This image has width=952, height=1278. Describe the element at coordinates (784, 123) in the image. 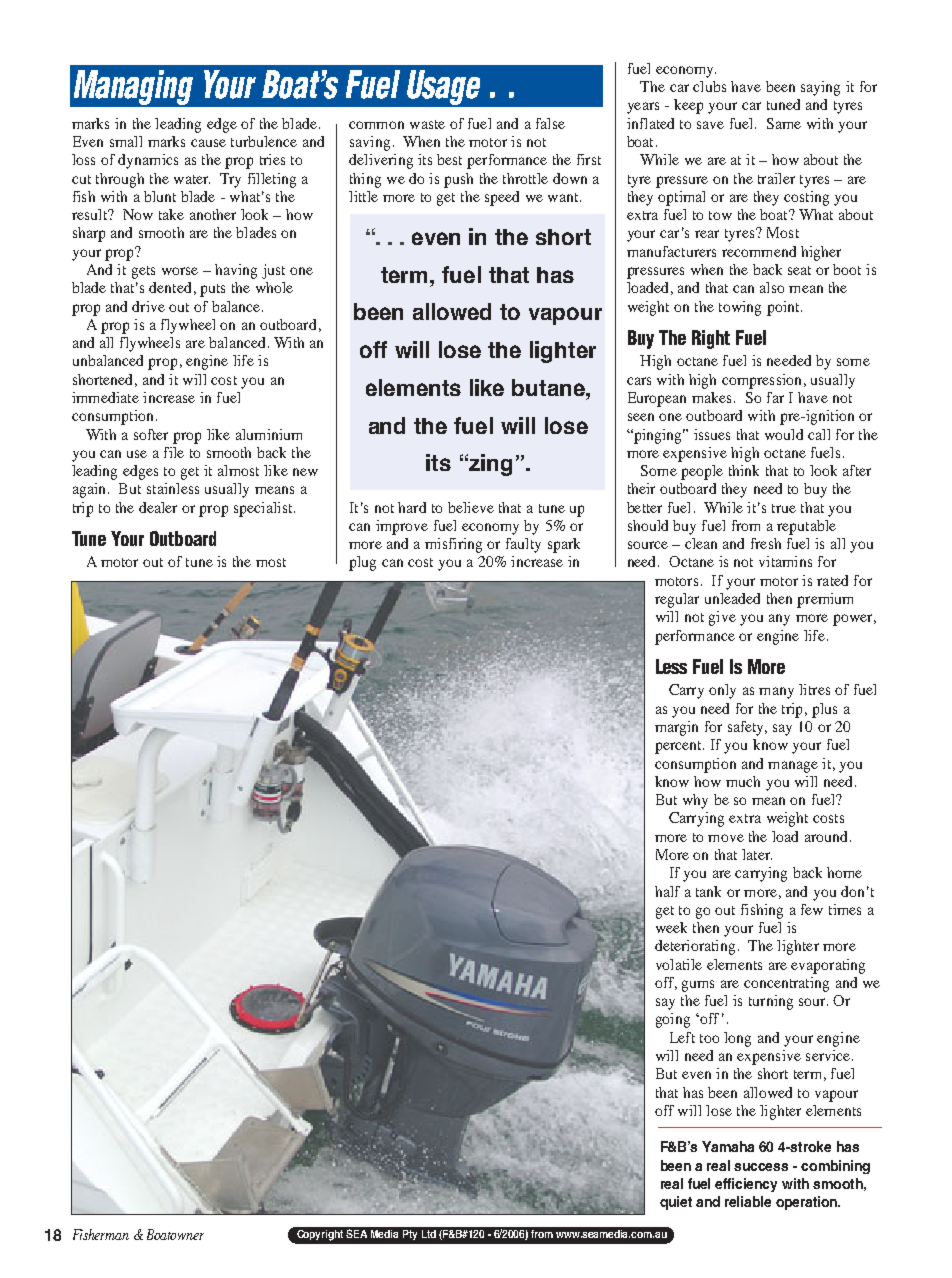

I see `Same` at that location.
